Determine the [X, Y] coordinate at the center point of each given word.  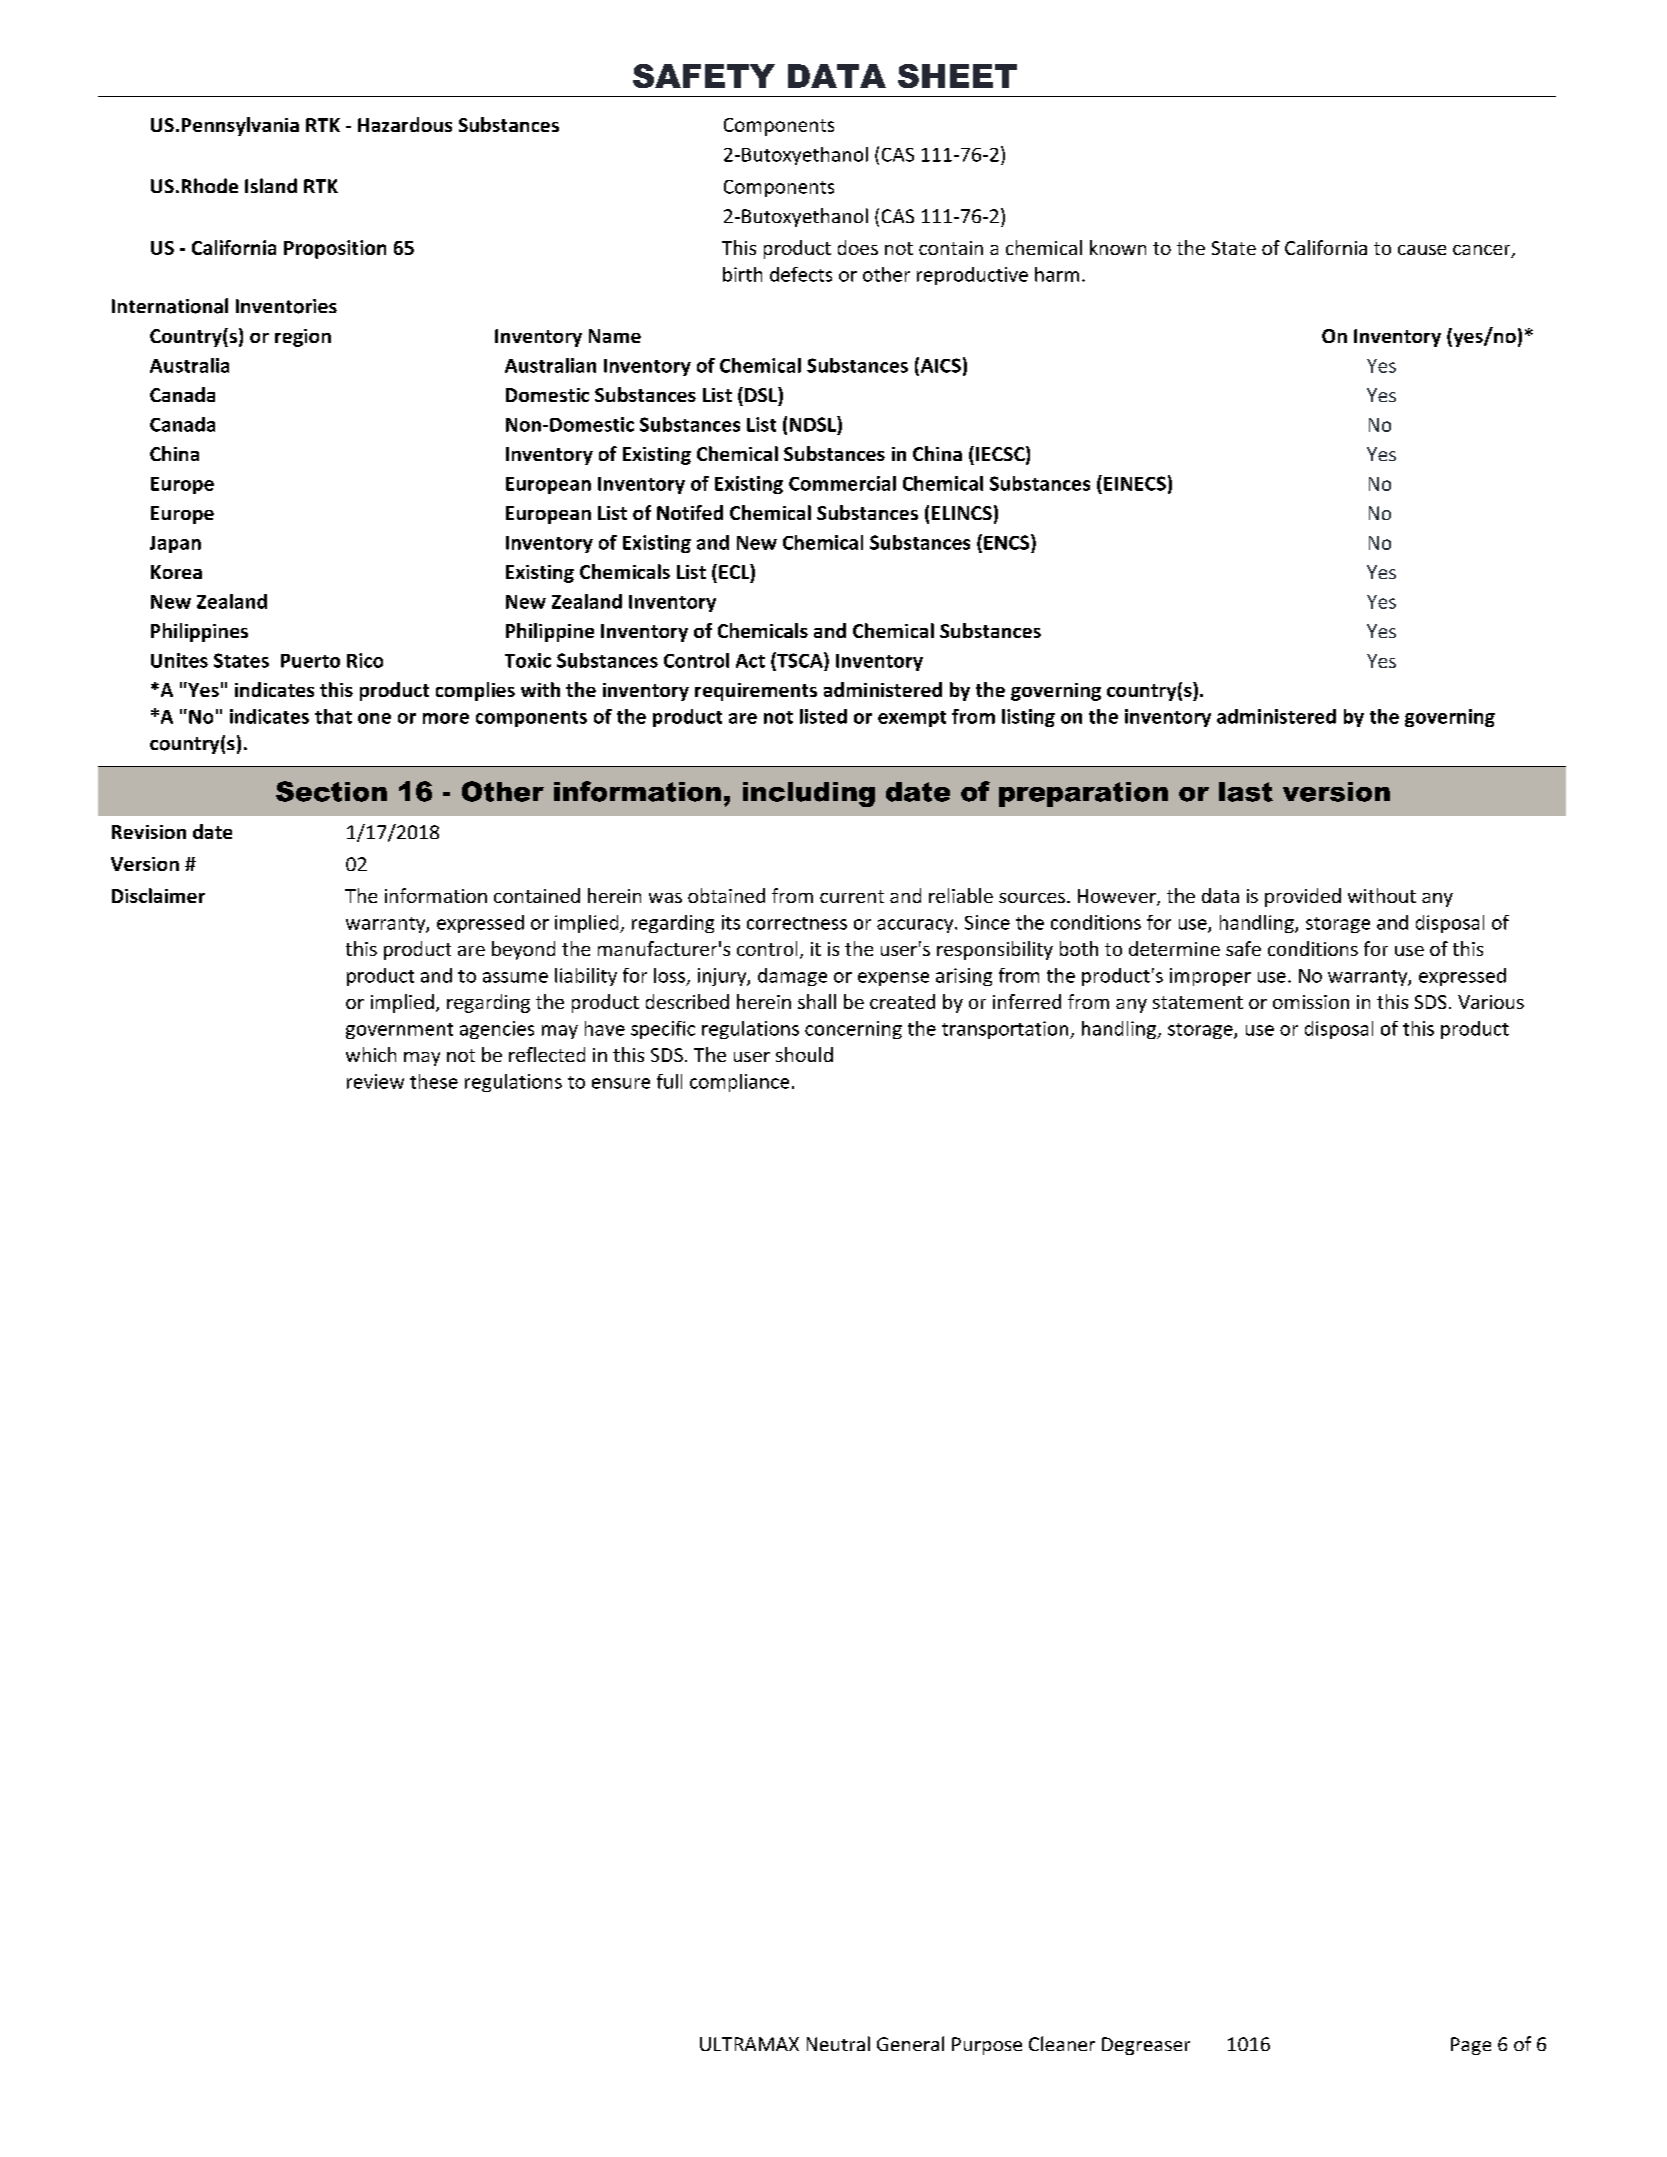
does [858, 247]
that [333, 716]
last [1246, 792]
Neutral [838, 2043]
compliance [739, 1083]
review [375, 1081]
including [809, 794]
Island [271, 185]
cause [1422, 250]
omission [1311, 1002]
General [910, 2043]
